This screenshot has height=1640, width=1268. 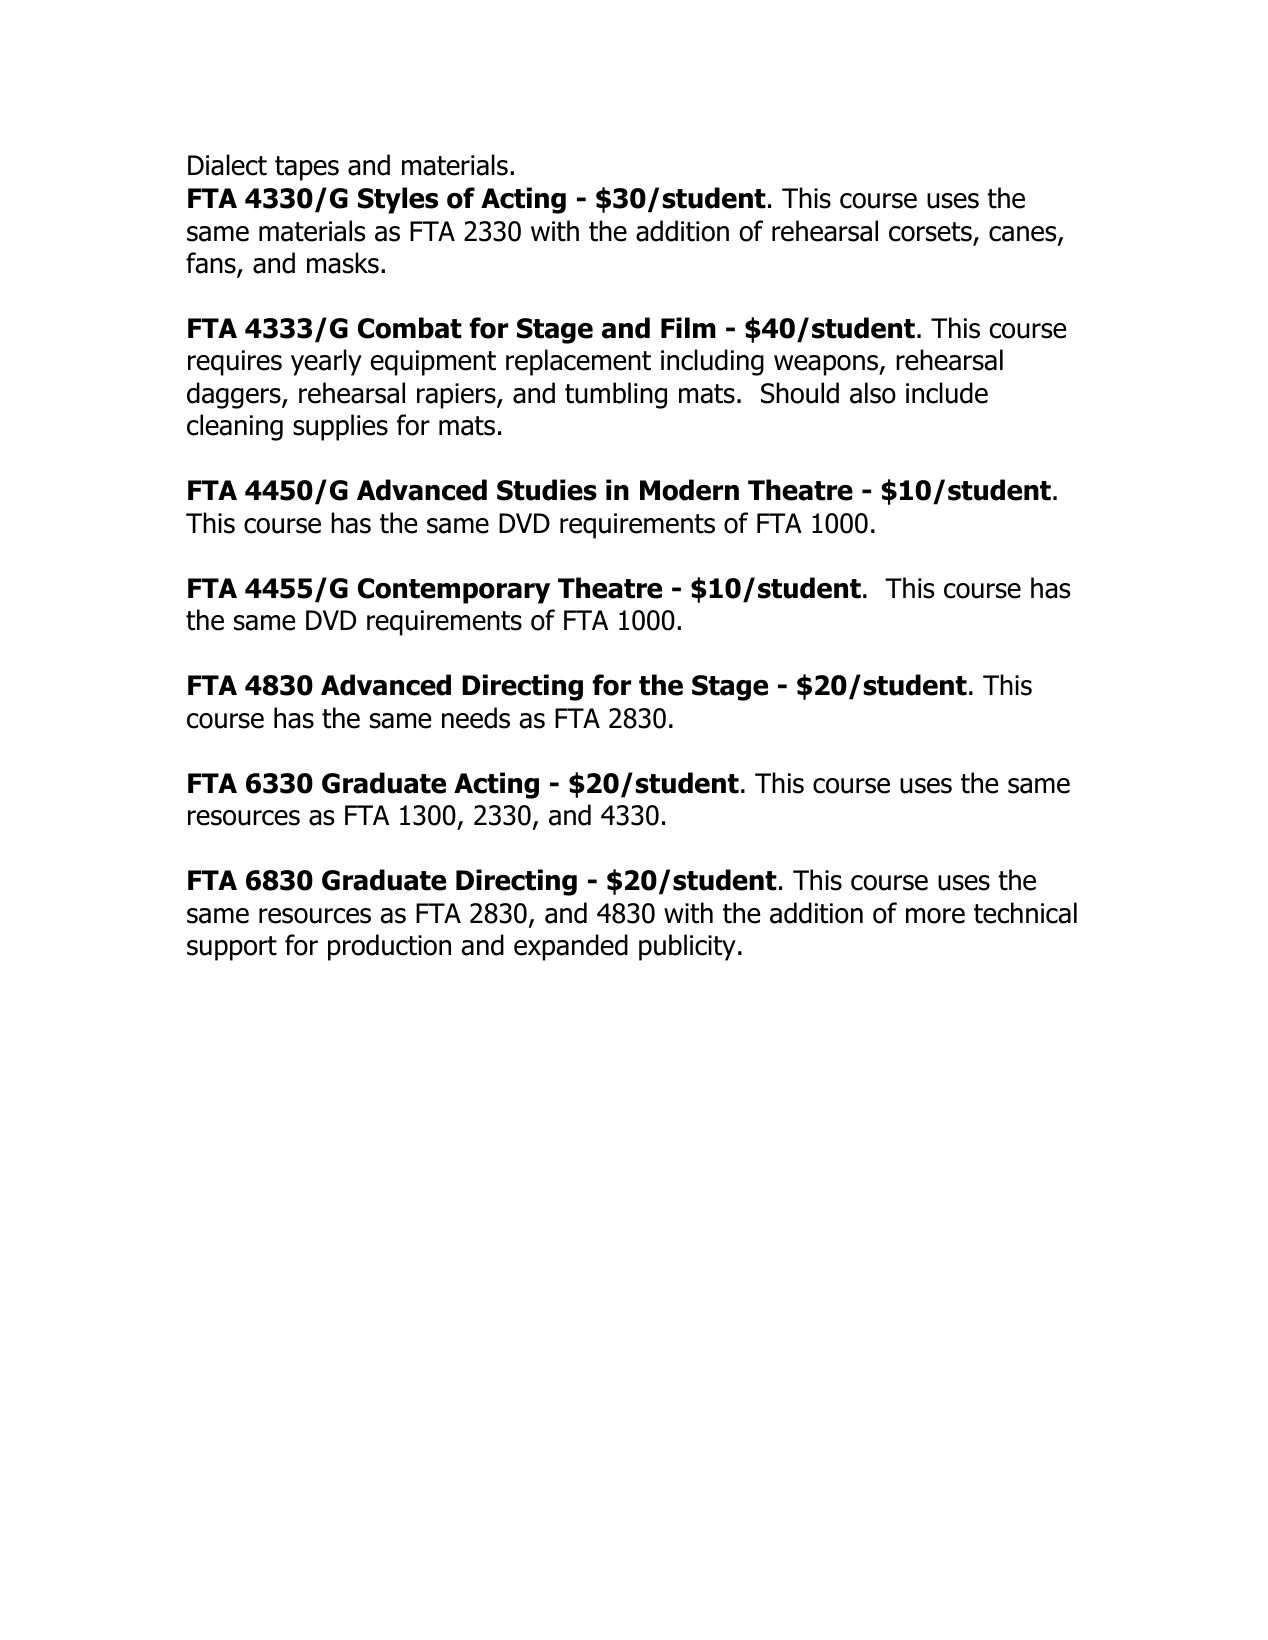 What do you see at coordinates (454, 591) in the screenshot?
I see `Contemporary` at bounding box center [454, 591].
